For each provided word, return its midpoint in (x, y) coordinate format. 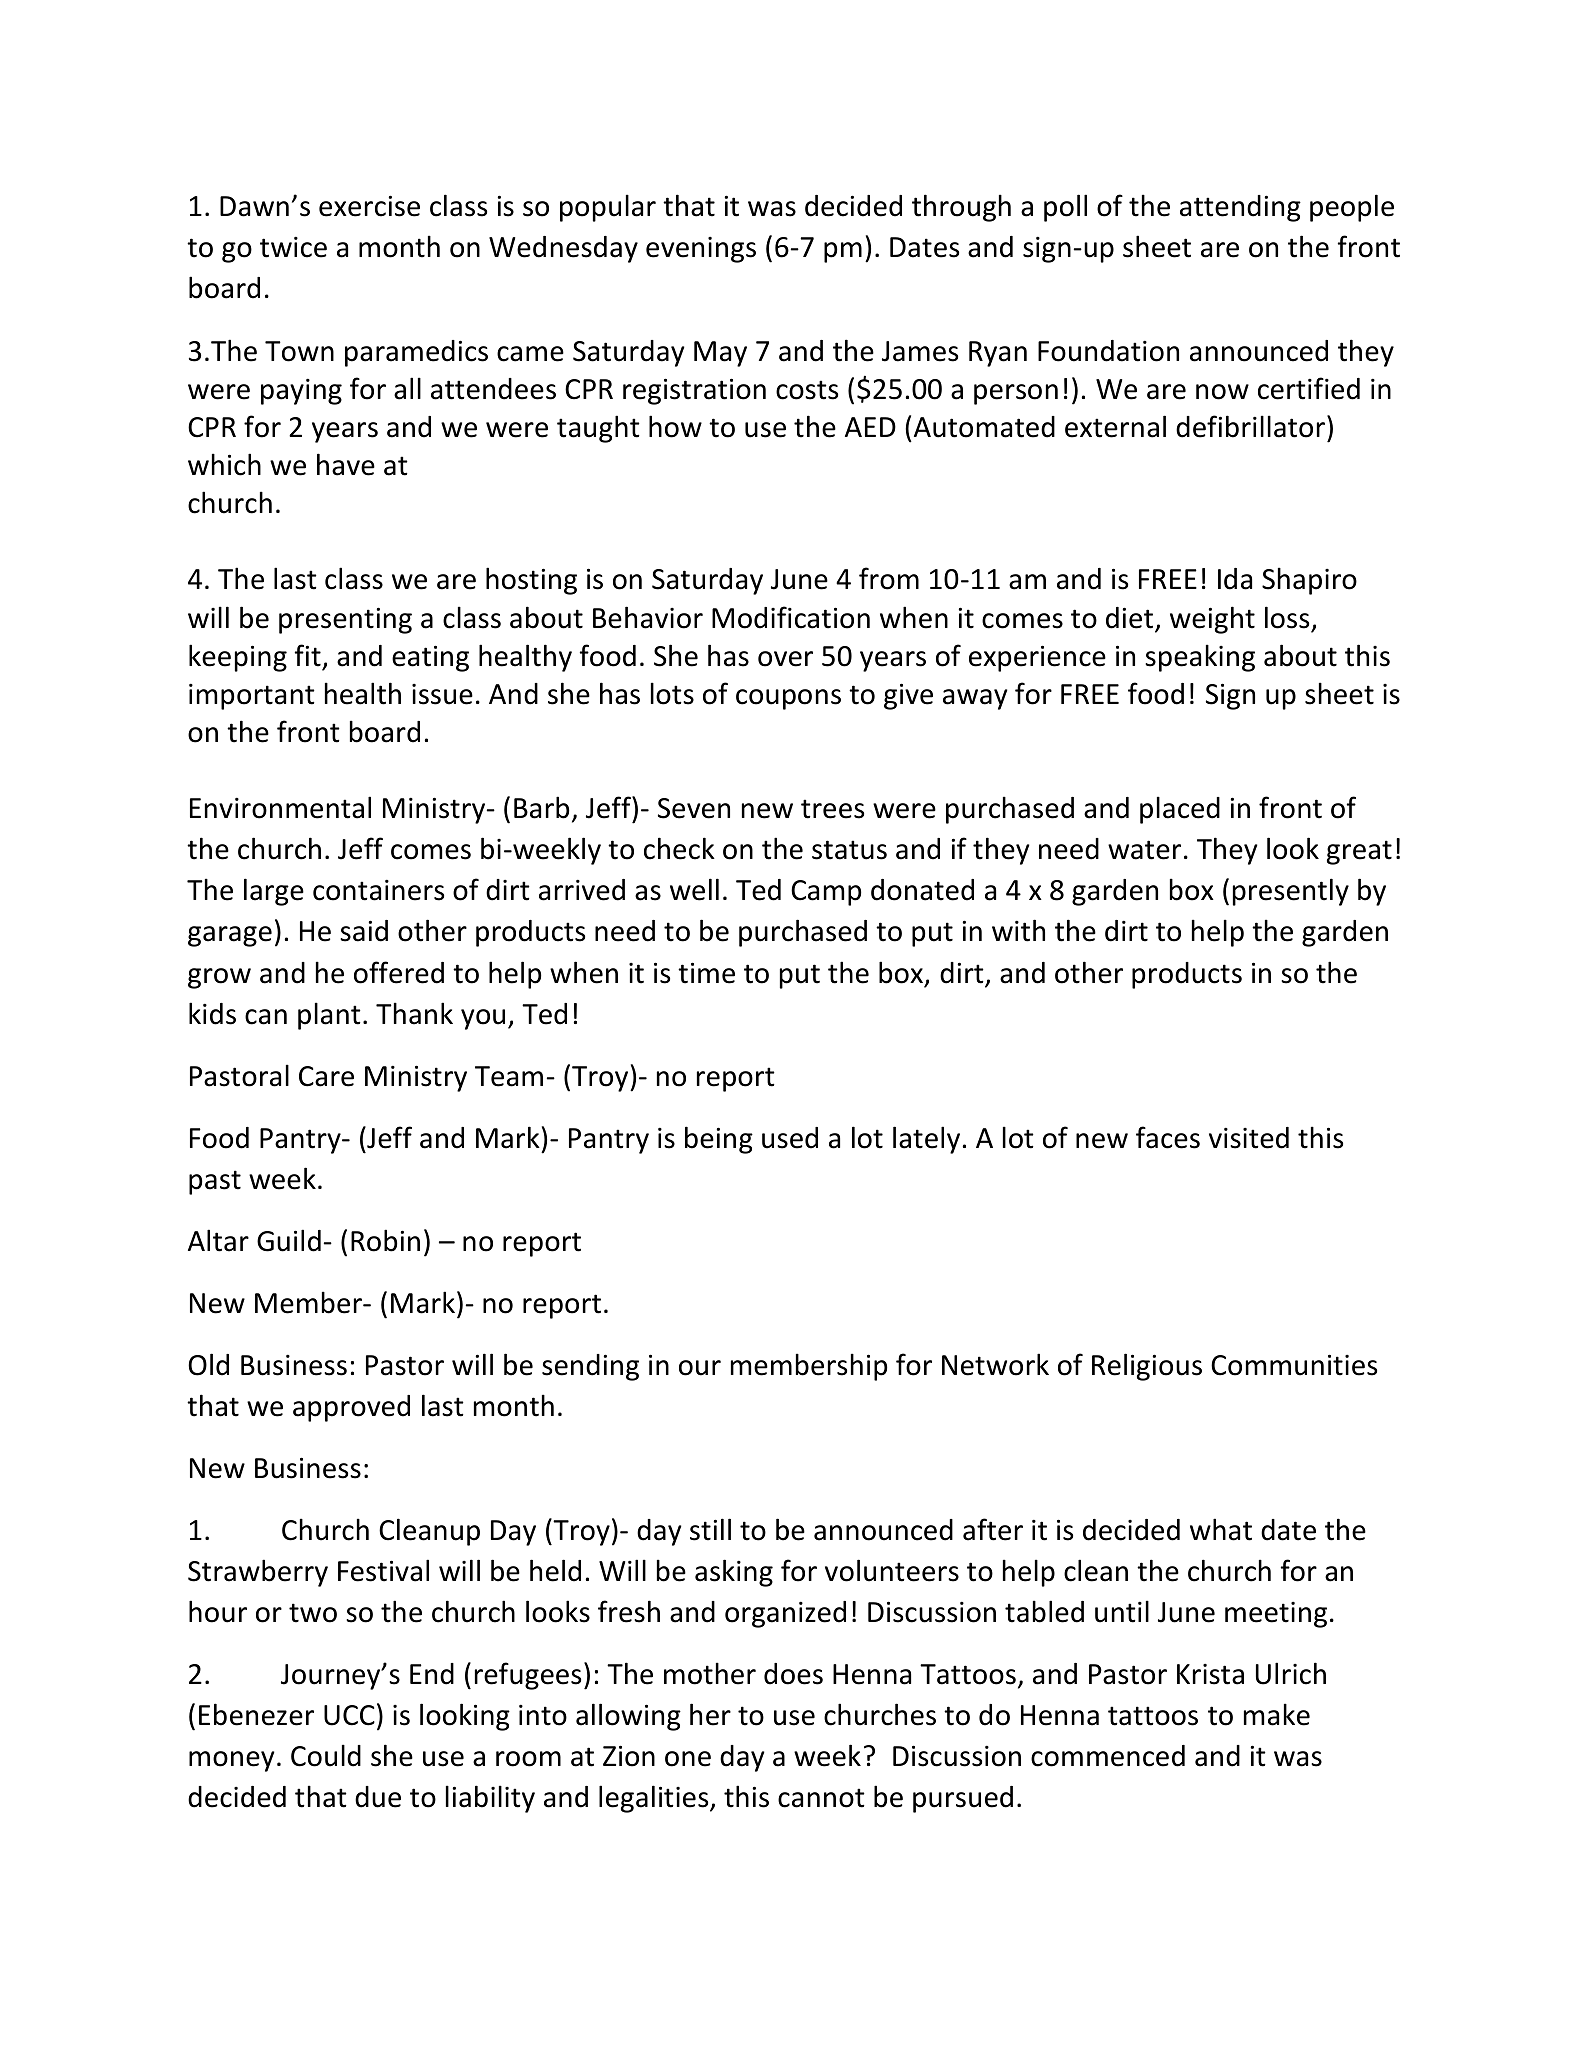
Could (326, 1755)
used (790, 1138)
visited (1249, 1138)
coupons (788, 699)
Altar (218, 1240)
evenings (701, 250)
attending (1240, 208)
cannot (821, 1798)
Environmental (280, 807)
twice (293, 247)
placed (1180, 810)
